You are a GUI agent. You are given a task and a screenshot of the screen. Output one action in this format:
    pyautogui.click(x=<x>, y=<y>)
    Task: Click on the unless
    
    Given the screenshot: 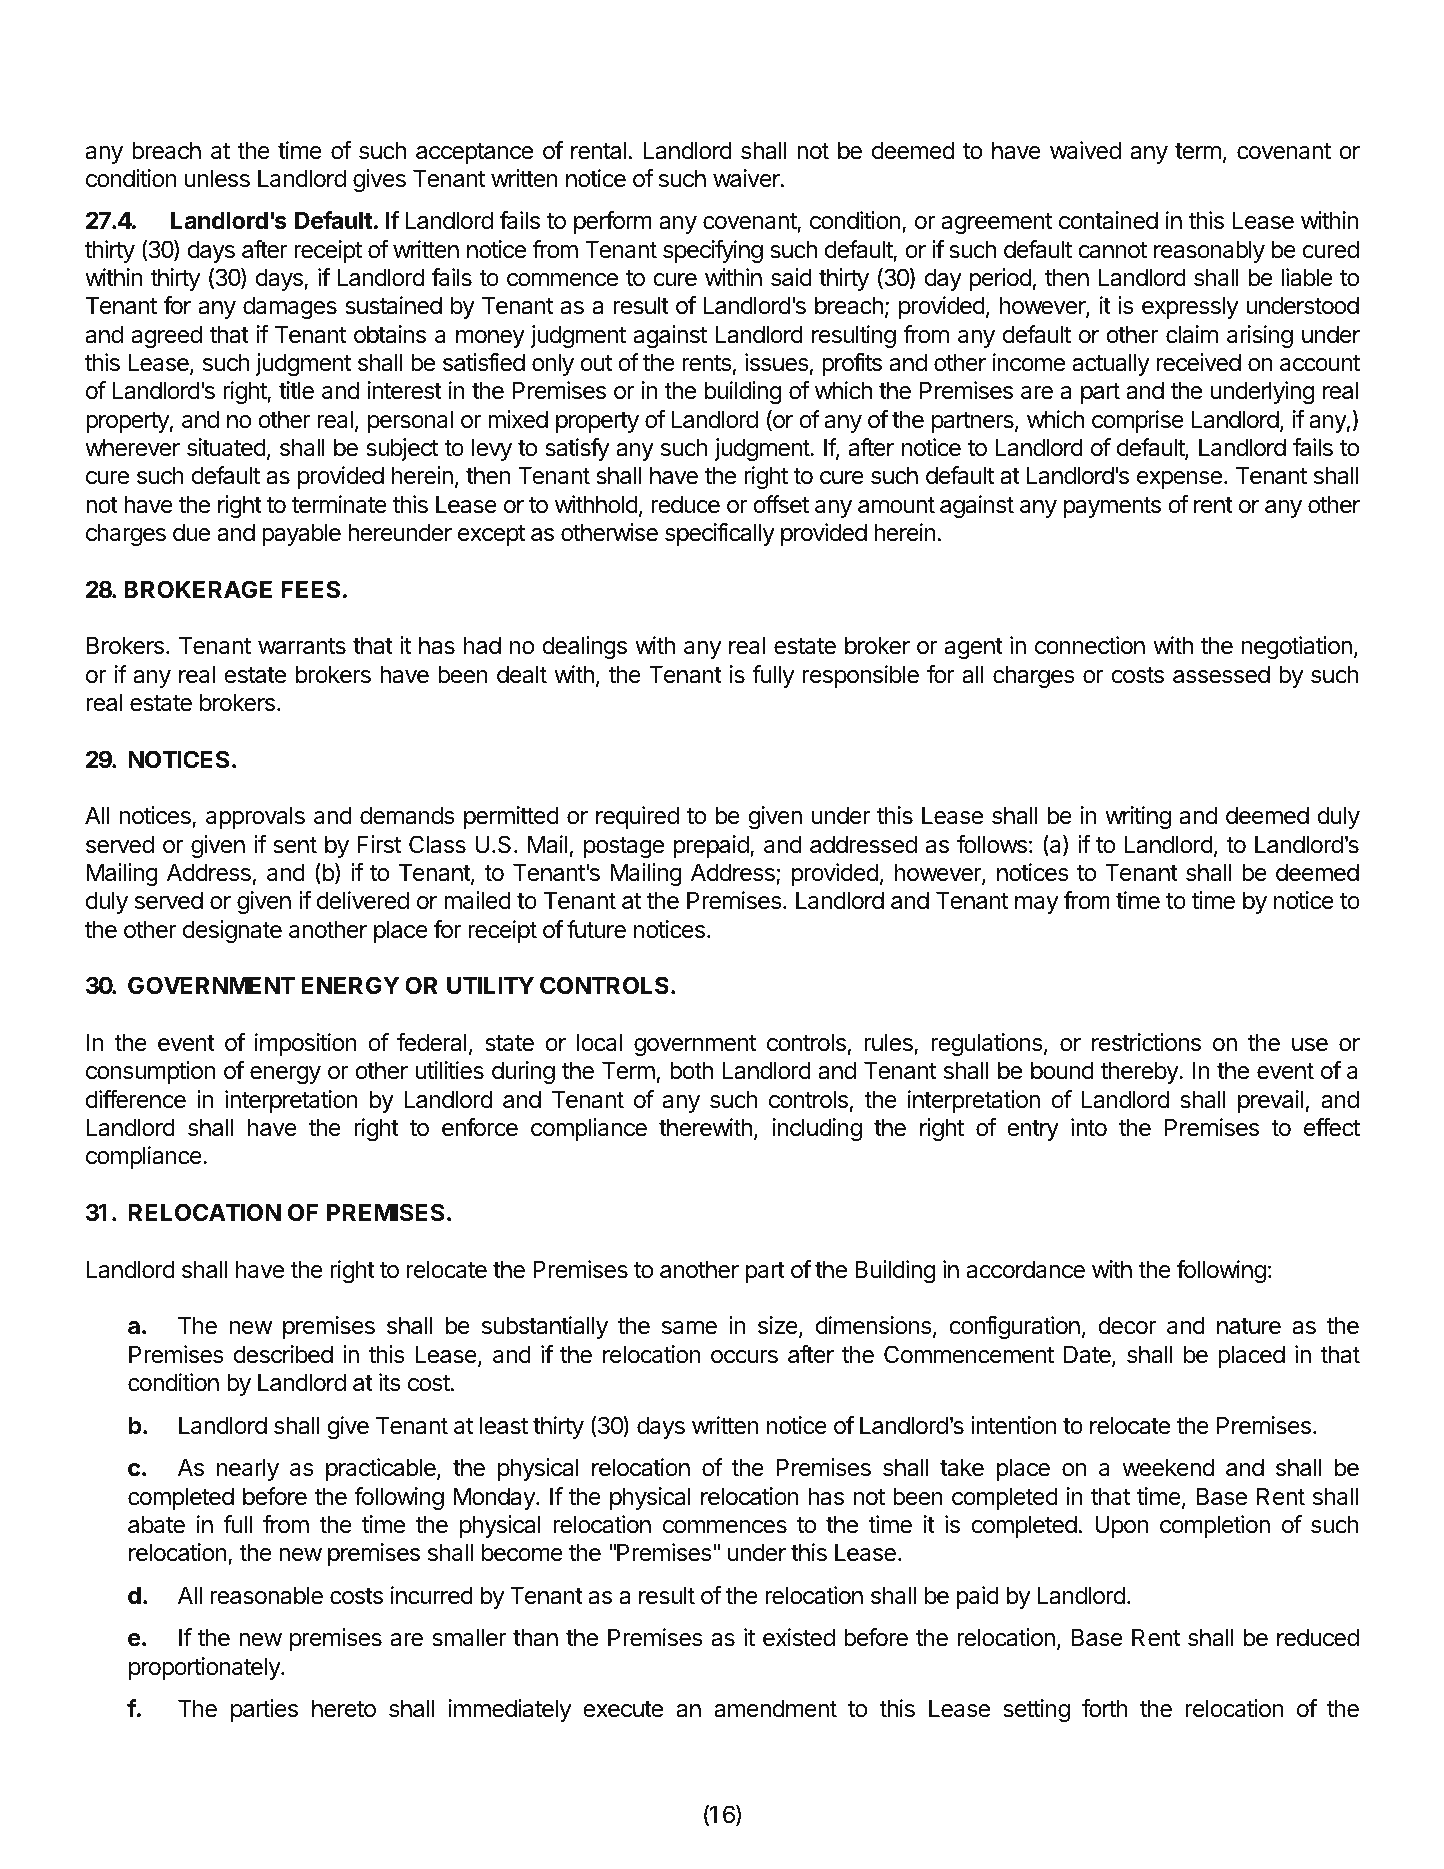 What is the action you would take?
    pyautogui.click(x=217, y=178)
